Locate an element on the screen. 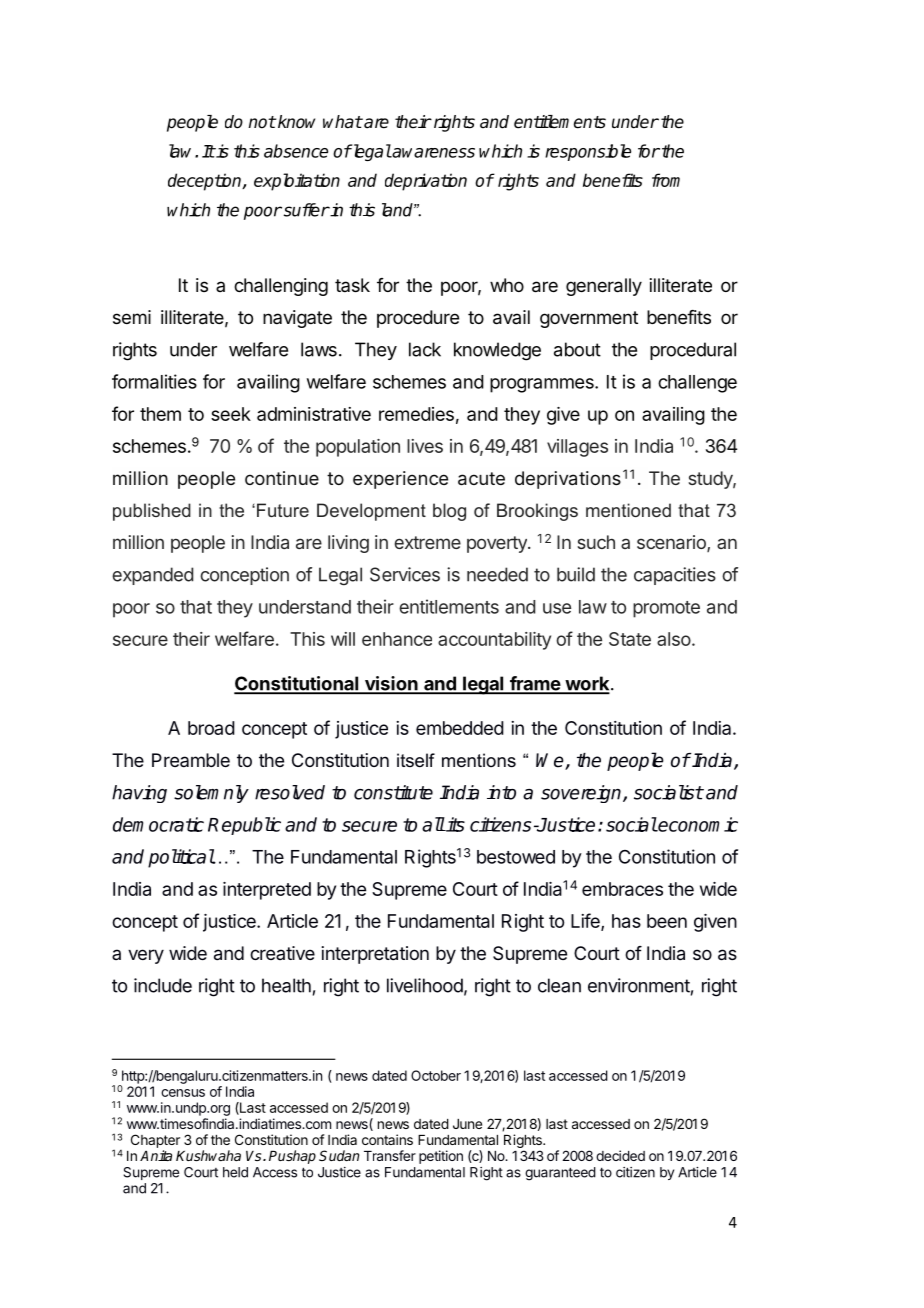 Image resolution: width=924 pixels, height=1308 pixels. broad is located at coordinates (211, 728).
